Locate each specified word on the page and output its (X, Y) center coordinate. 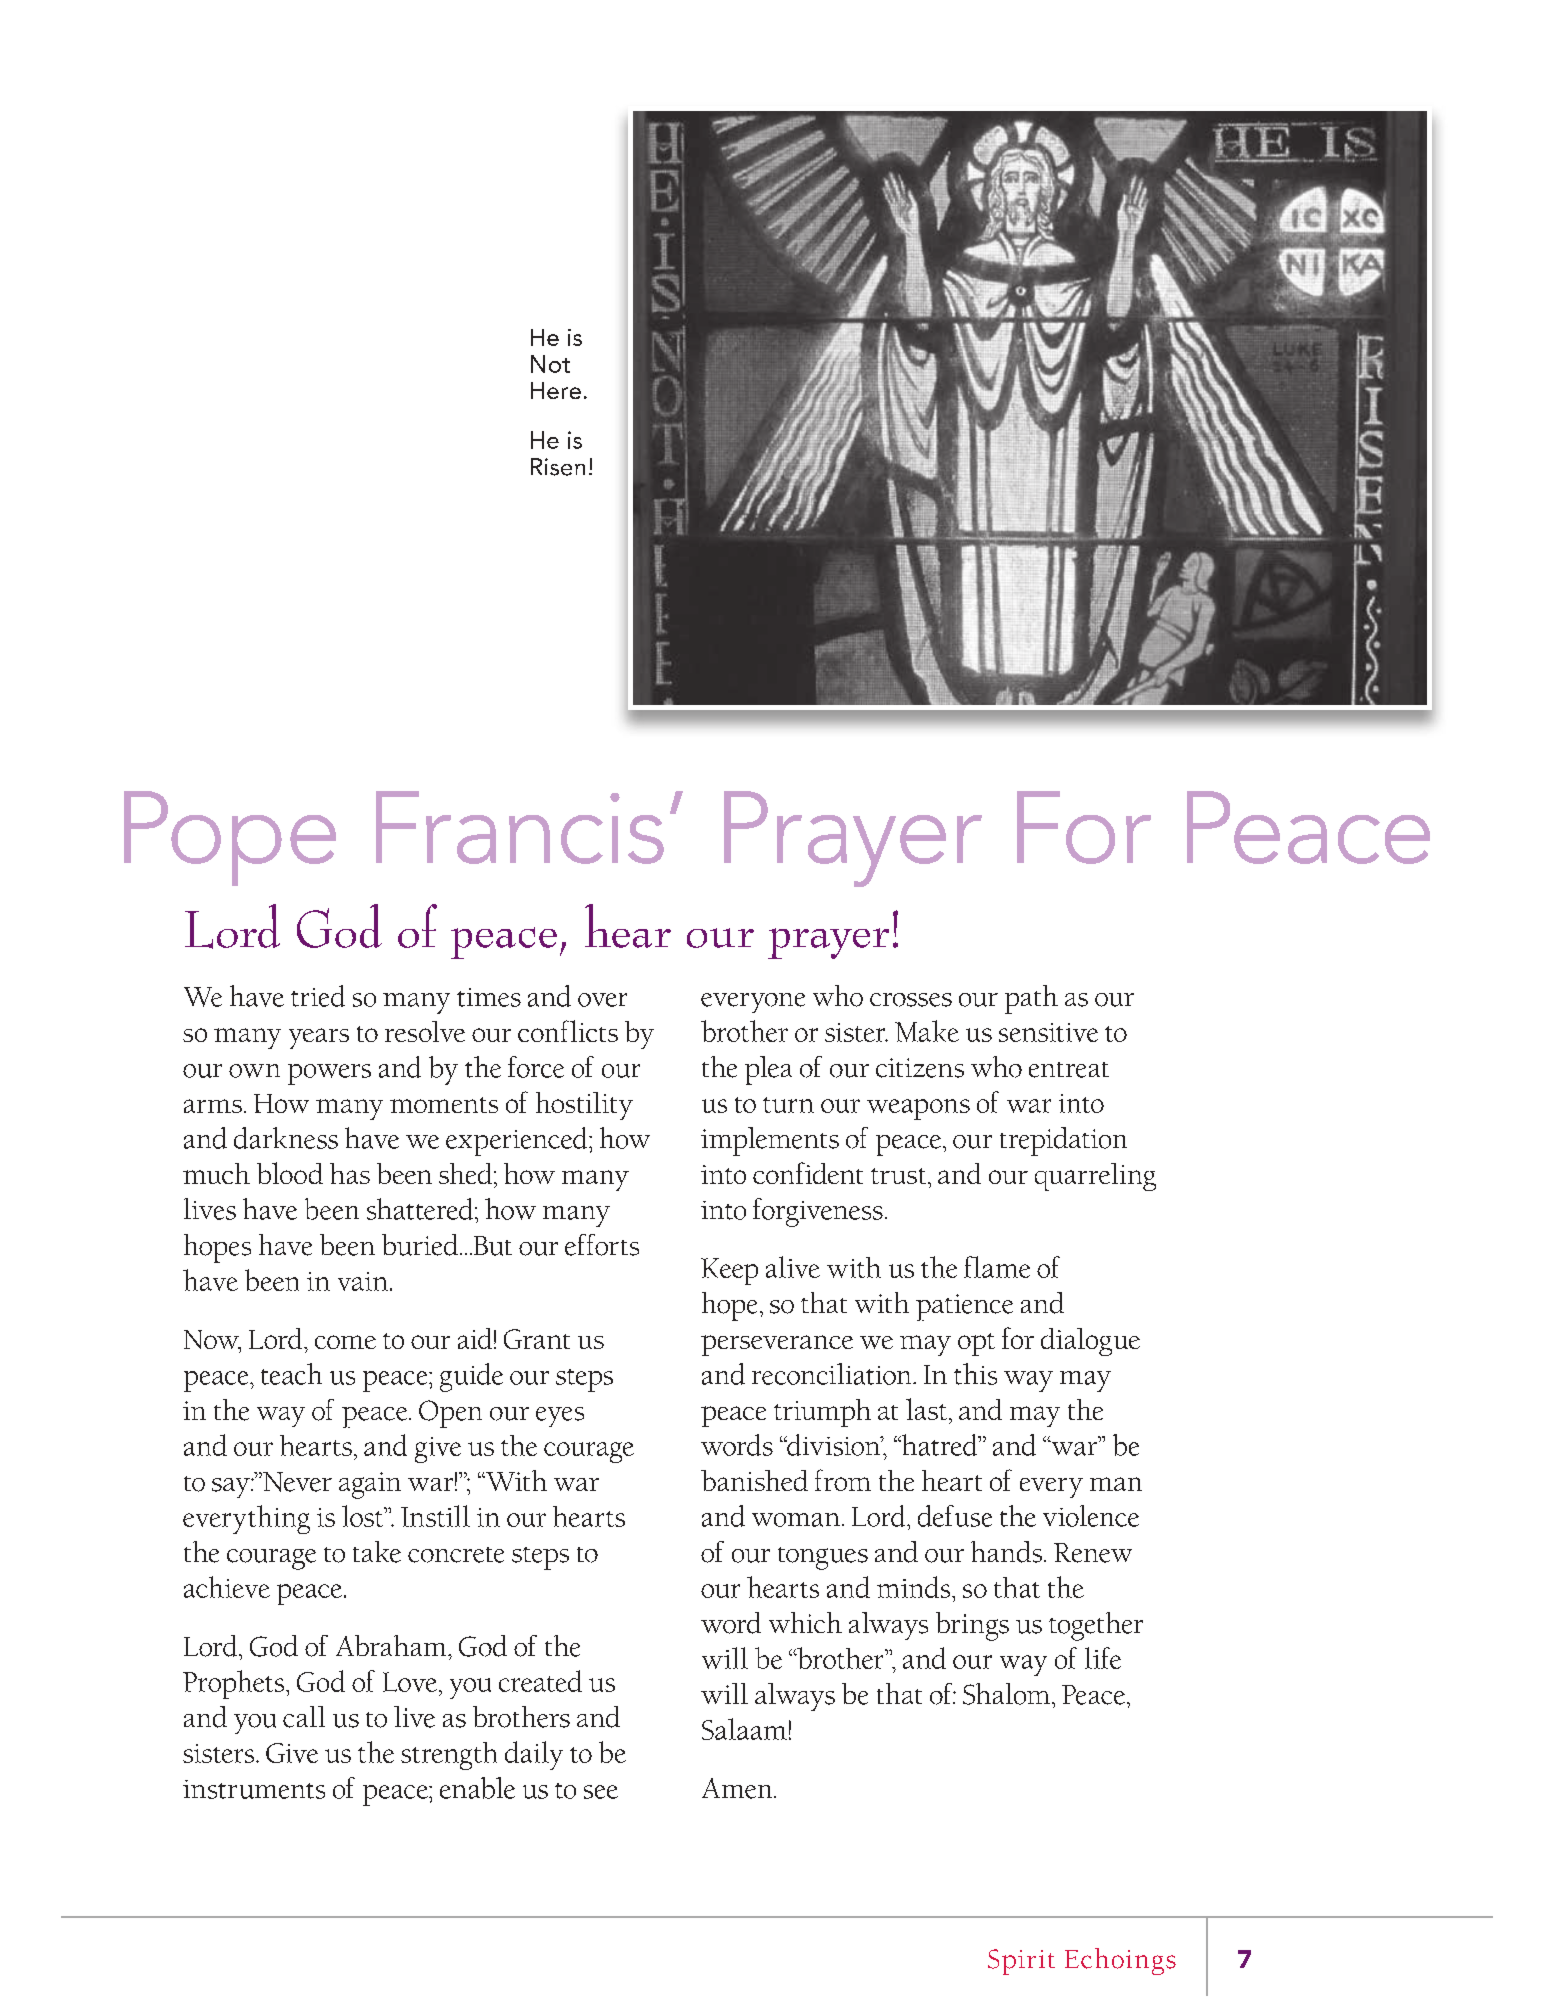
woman (796, 1520)
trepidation (1063, 1141)
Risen (558, 467)
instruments (254, 1789)
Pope (230, 838)
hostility (584, 1106)
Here (556, 390)
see (601, 1792)
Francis (520, 827)
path (1031, 999)
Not (550, 364)
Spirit (1021, 1962)
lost (363, 1516)
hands (1008, 1552)
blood (290, 1173)
